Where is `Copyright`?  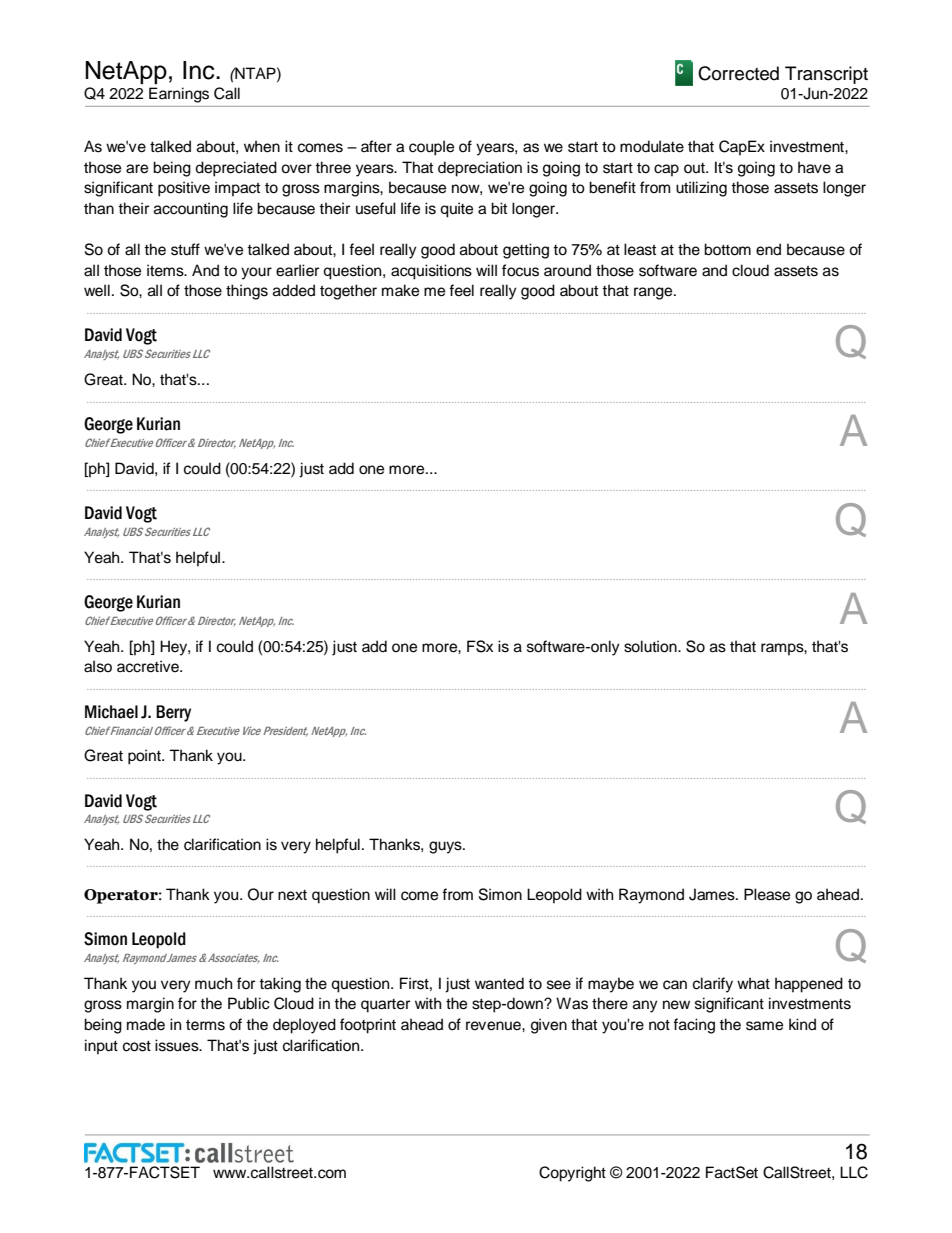 Copyright is located at coordinates (572, 1174).
